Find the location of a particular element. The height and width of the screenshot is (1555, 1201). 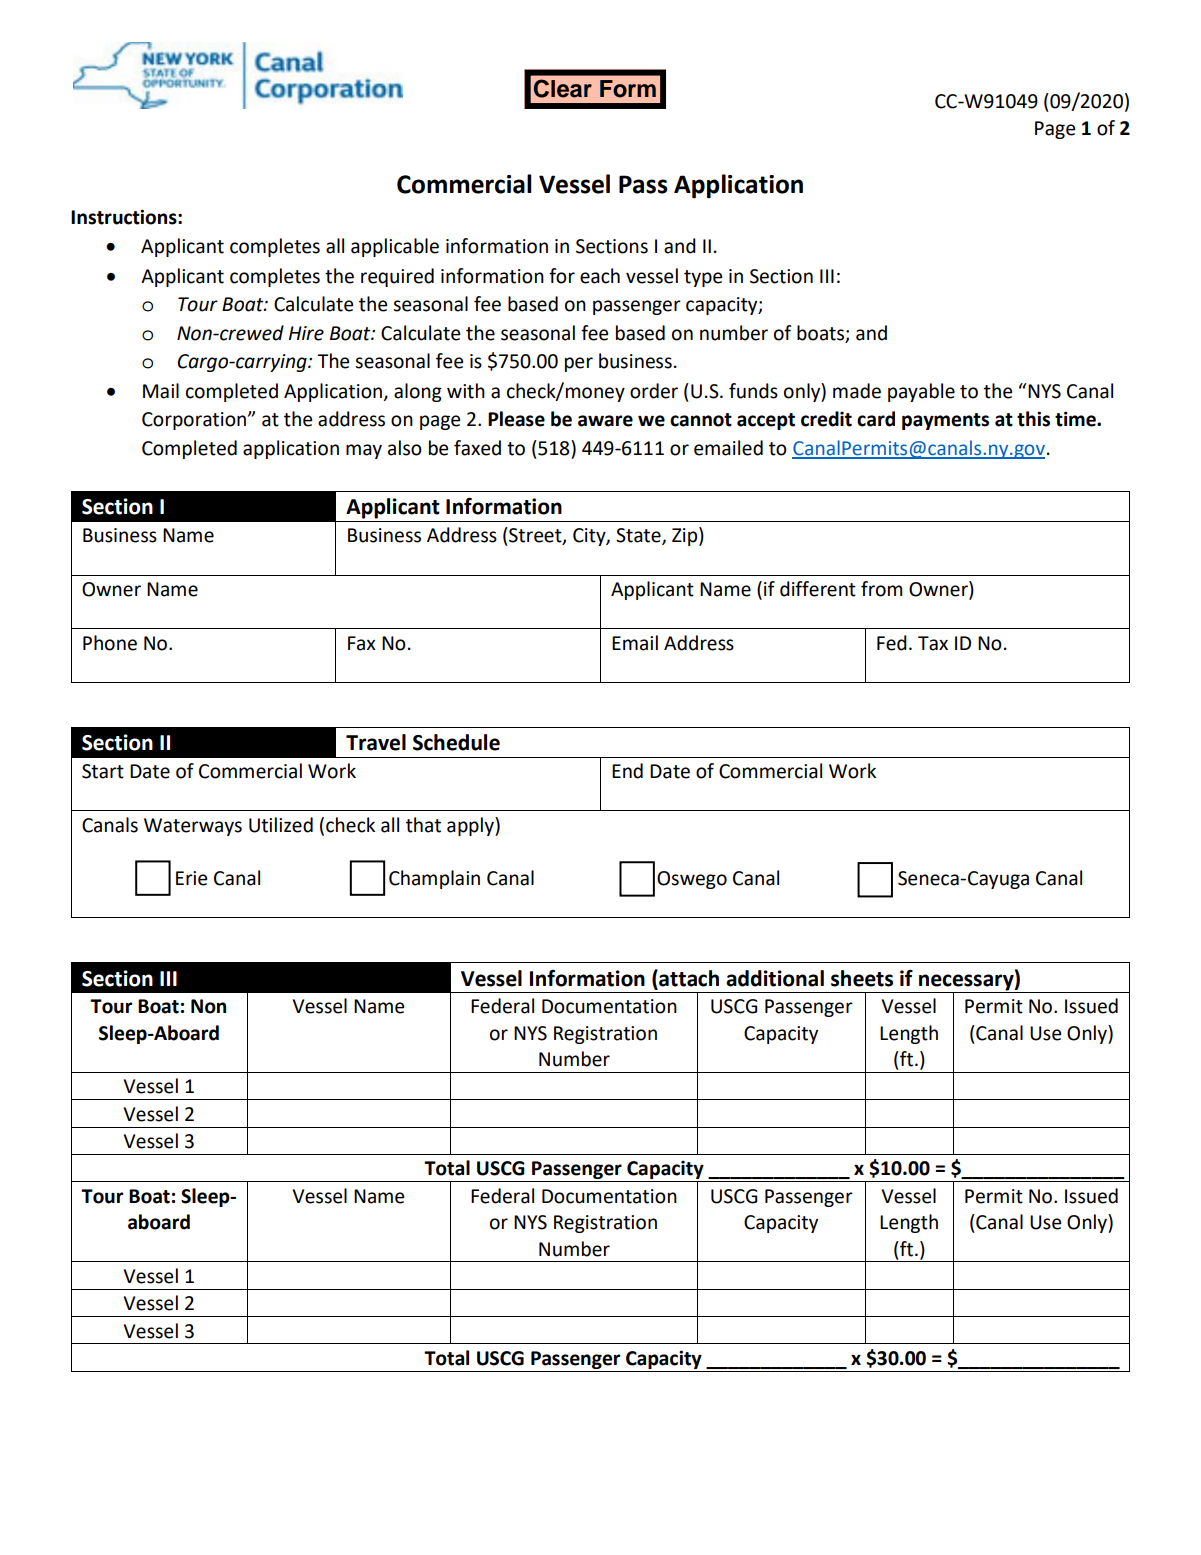

attach is located at coordinates (688, 978).
